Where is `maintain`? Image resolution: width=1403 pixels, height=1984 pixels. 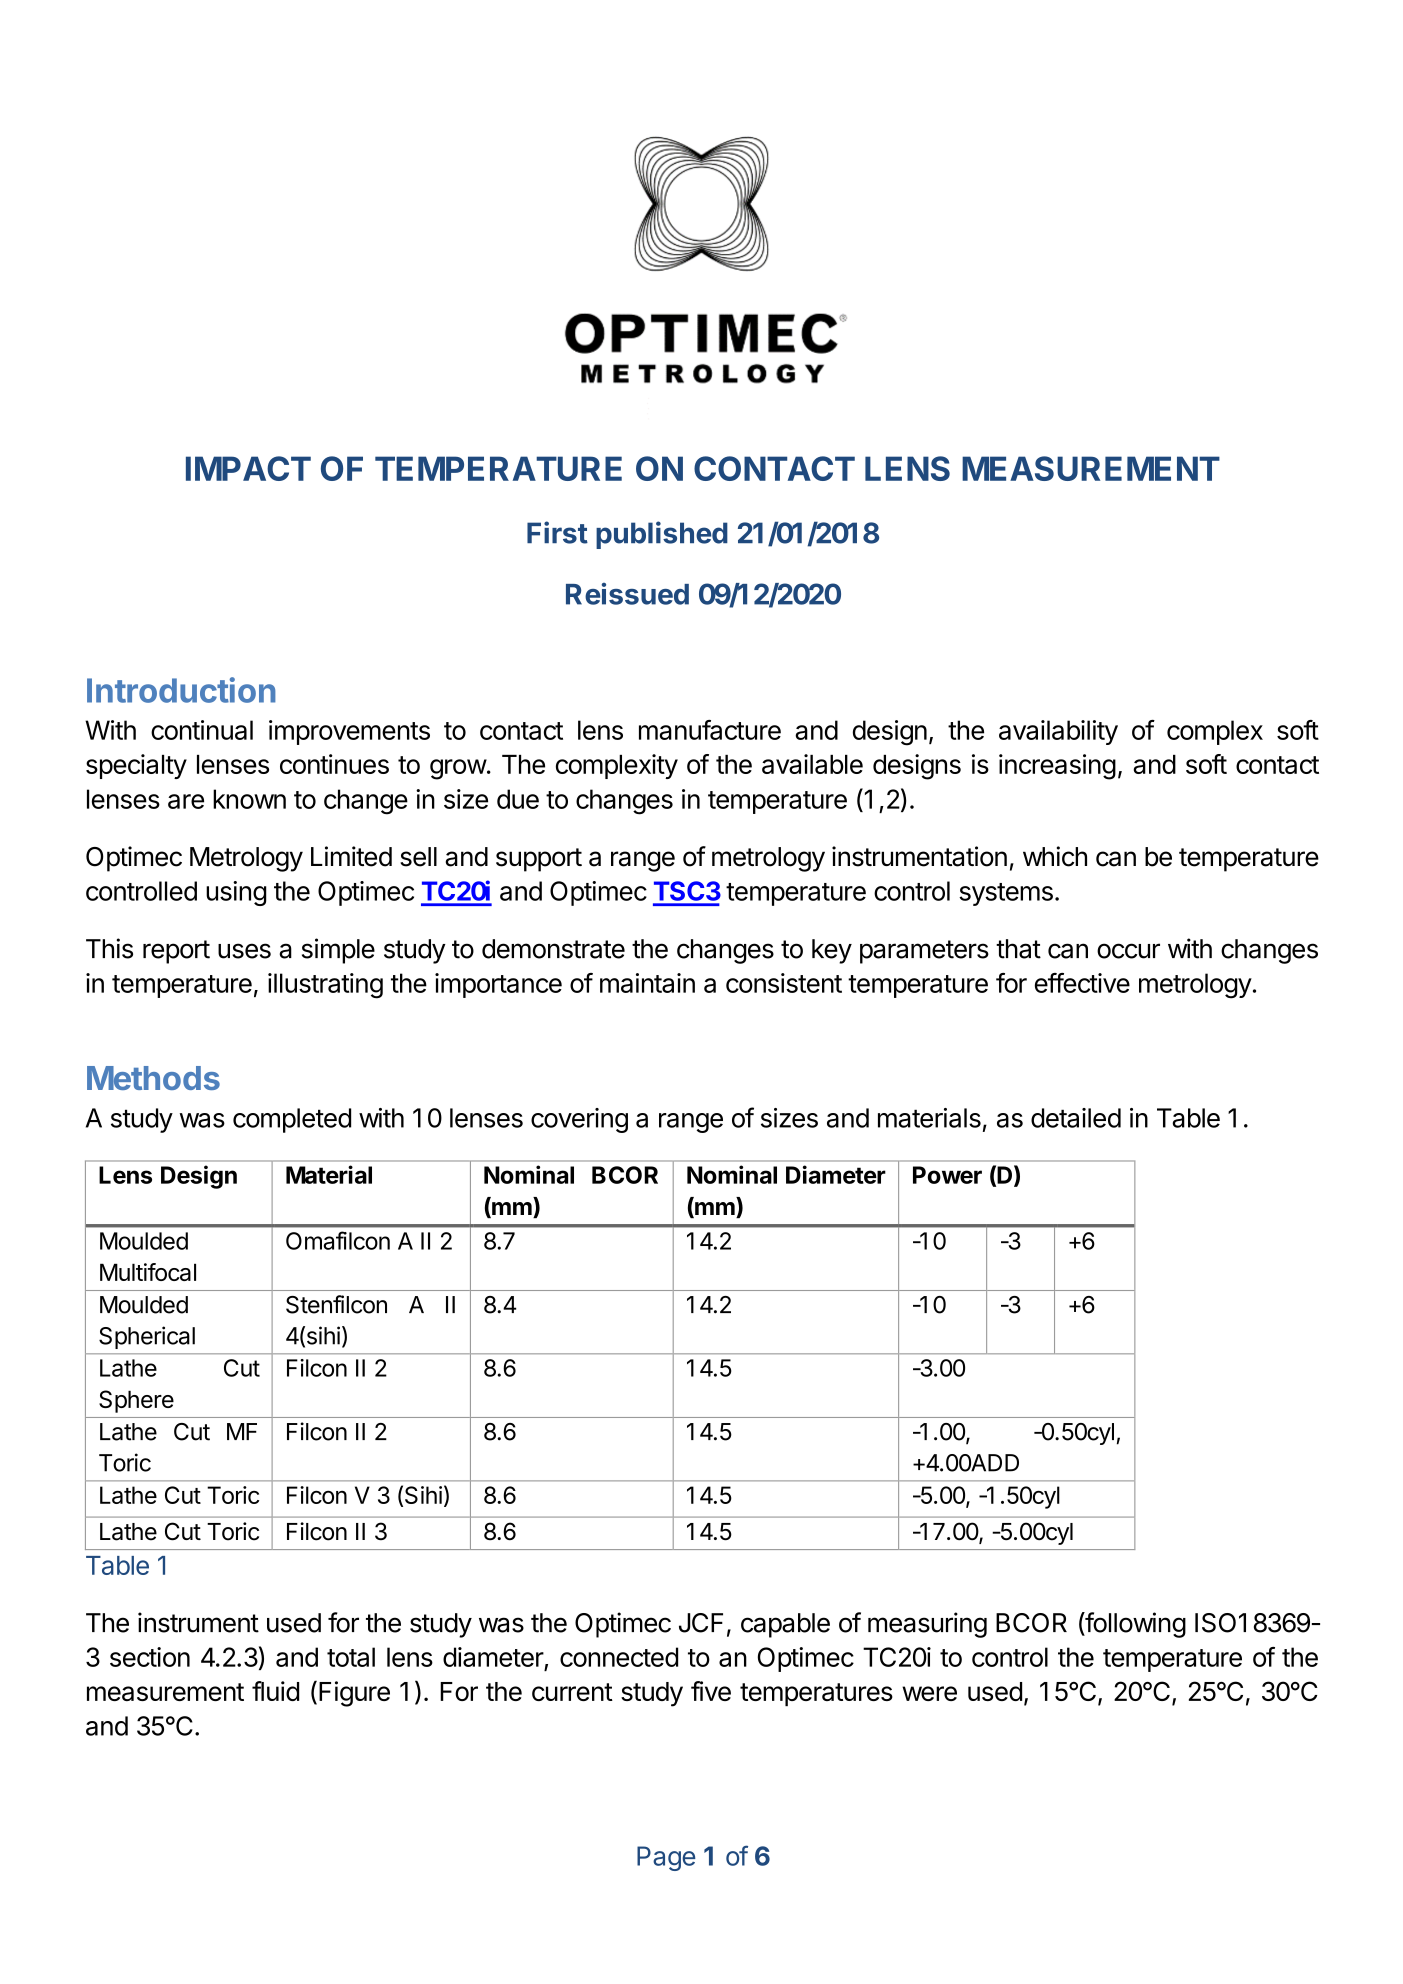
maintain is located at coordinates (647, 983).
